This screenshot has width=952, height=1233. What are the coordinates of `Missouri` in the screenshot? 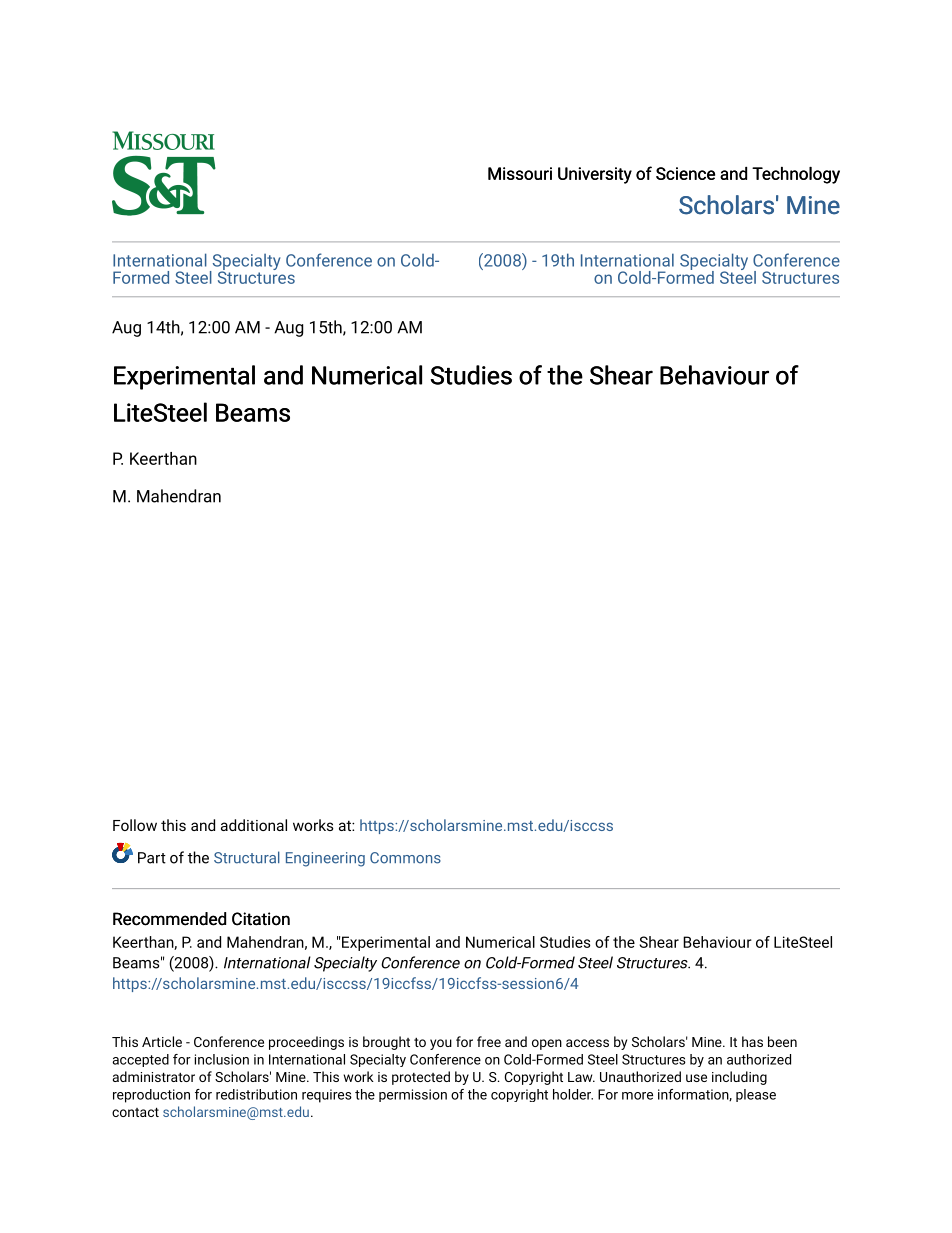 It's located at (520, 173).
